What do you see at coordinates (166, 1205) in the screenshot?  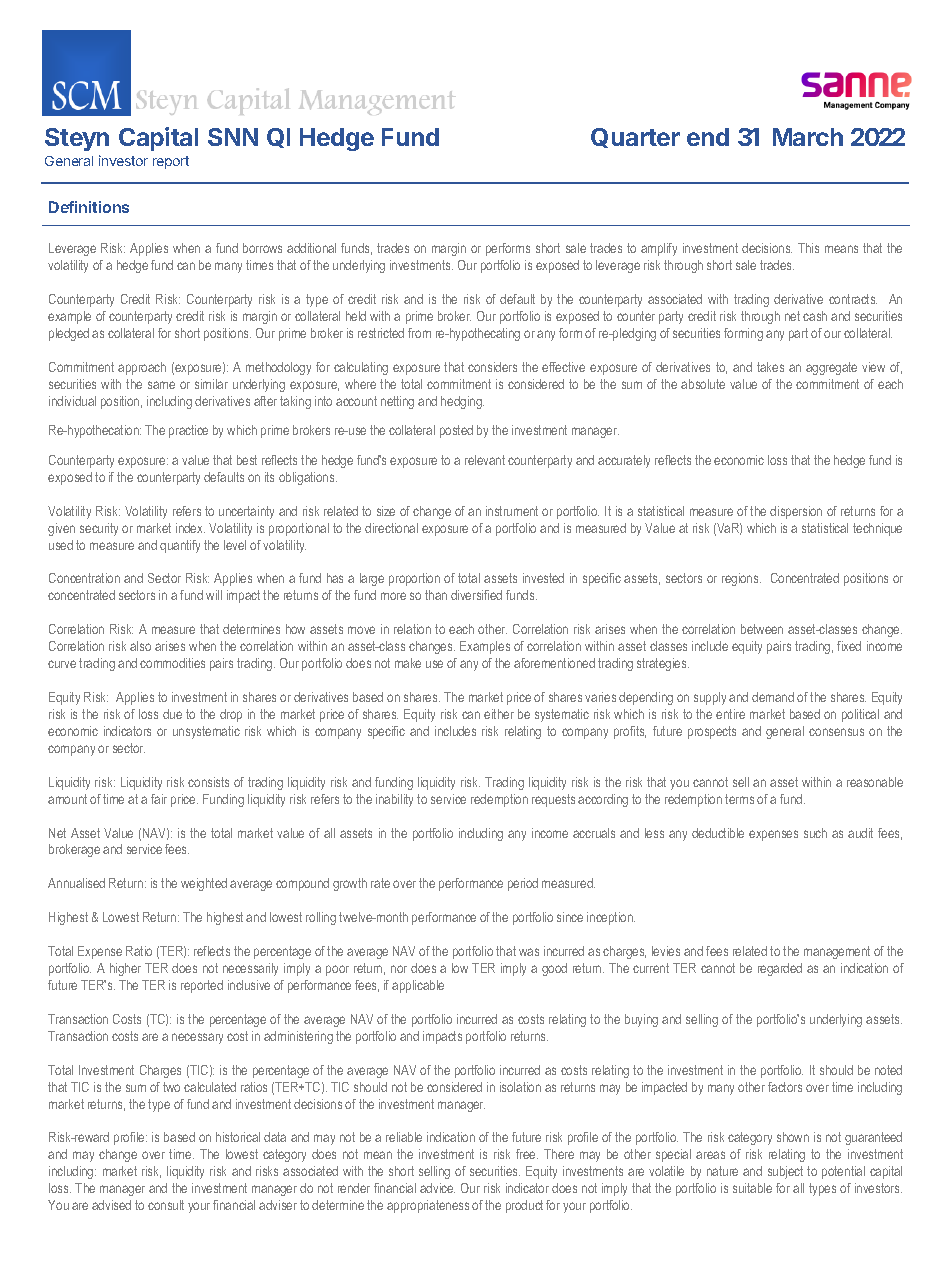 I see `consult` at bounding box center [166, 1205].
